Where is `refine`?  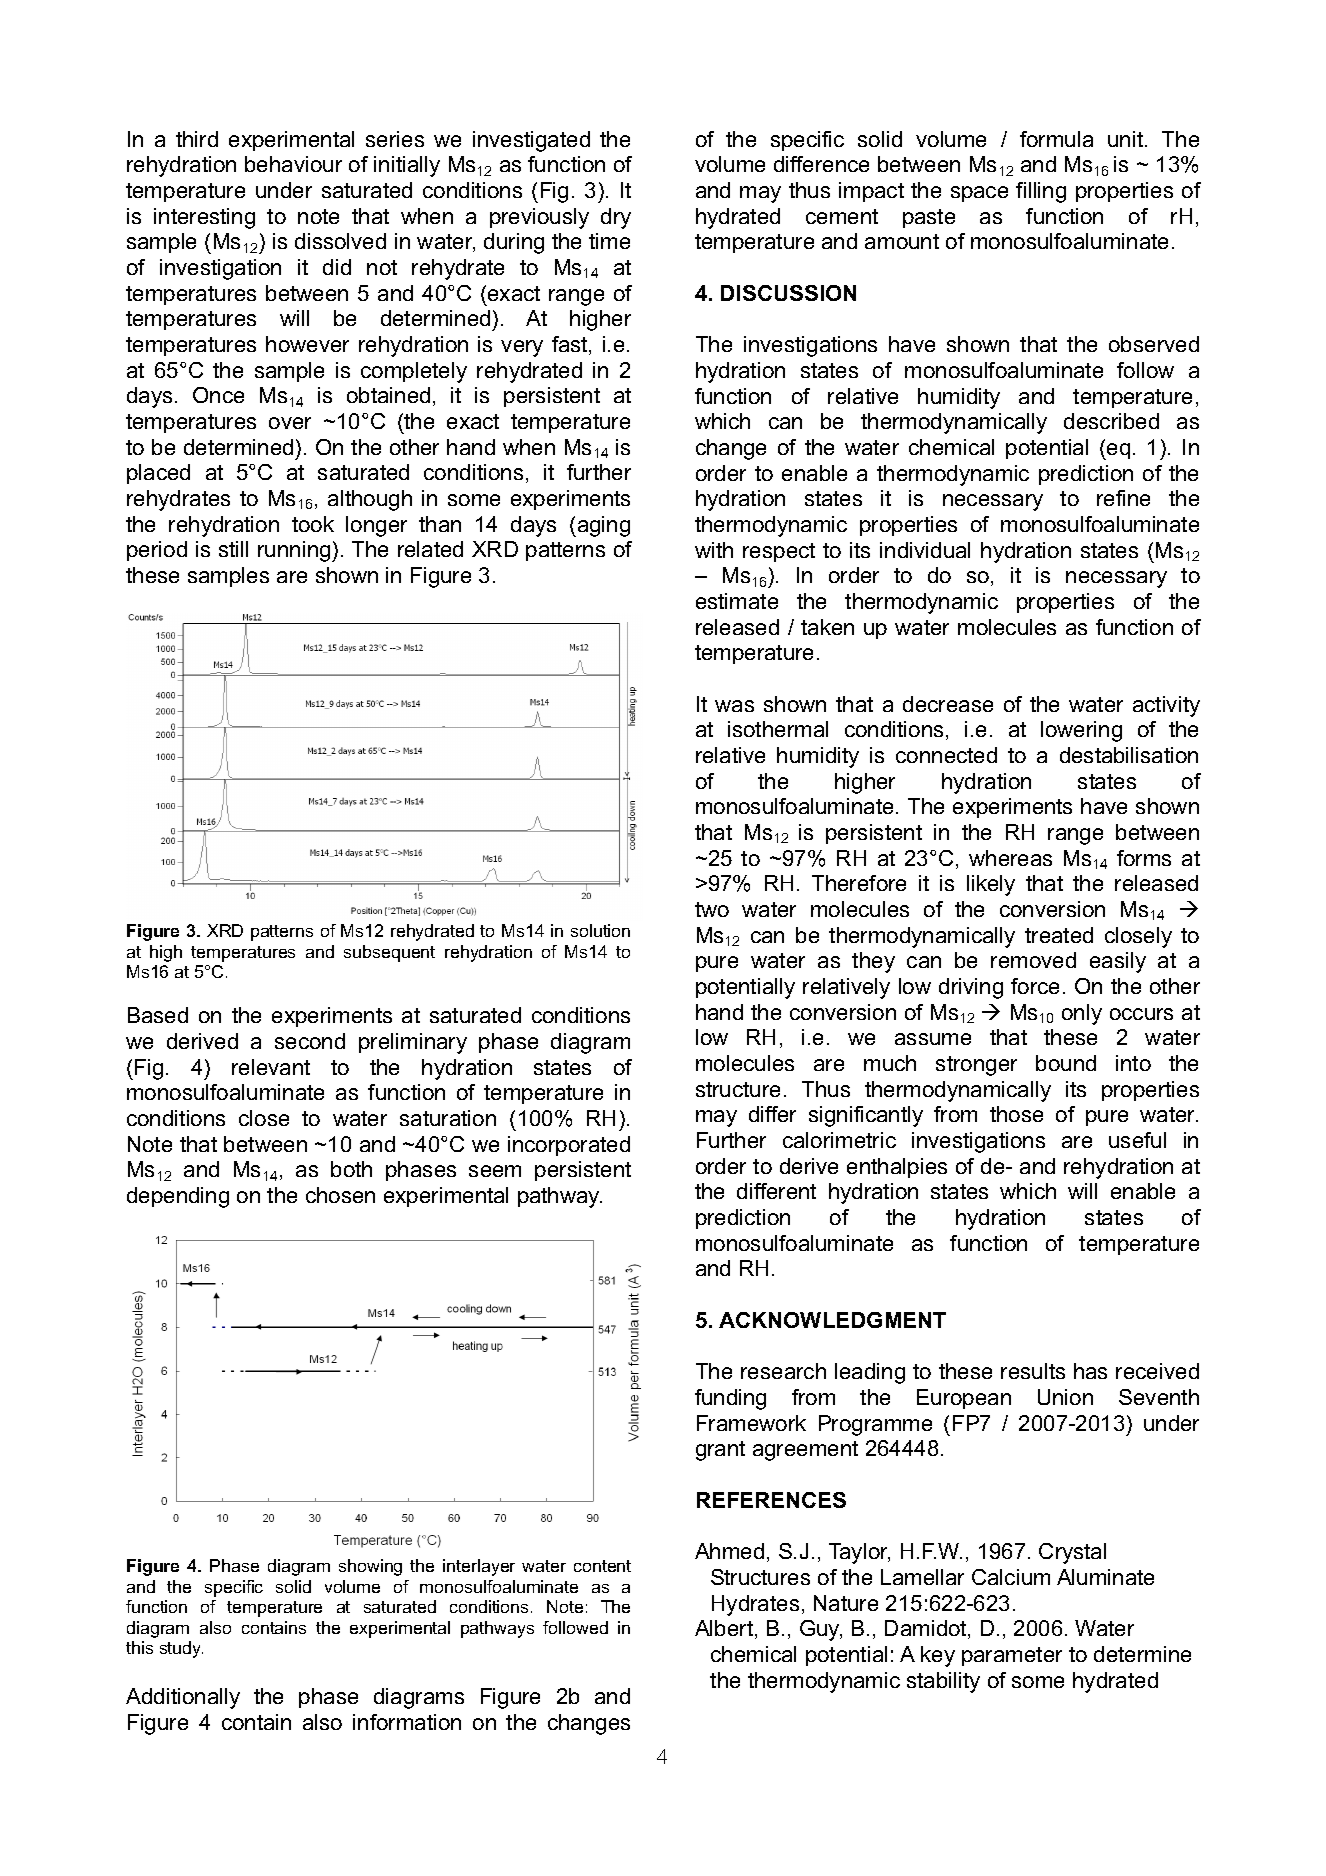 refine is located at coordinates (1123, 498).
